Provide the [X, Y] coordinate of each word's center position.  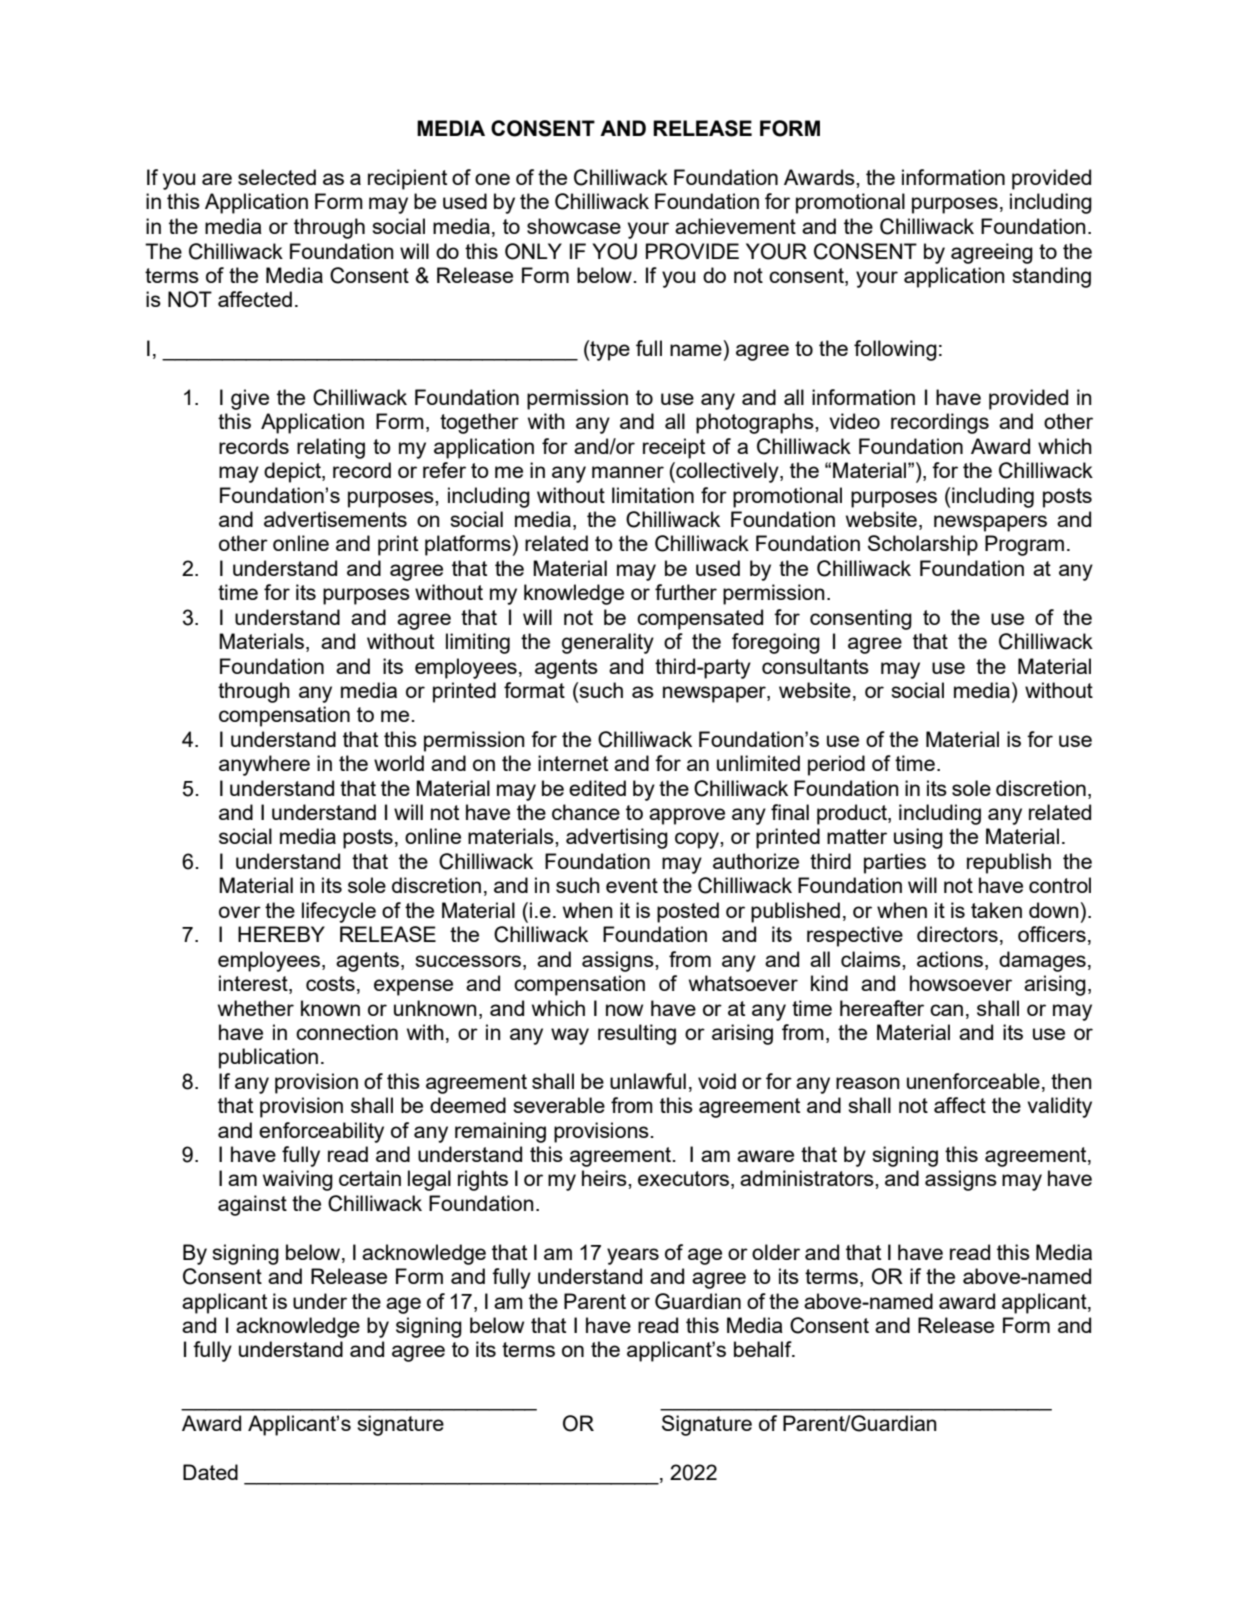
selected [277, 177]
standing [1051, 277]
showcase [574, 226]
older [776, 1252]
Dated [210, 1472]
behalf [764, 1349]
